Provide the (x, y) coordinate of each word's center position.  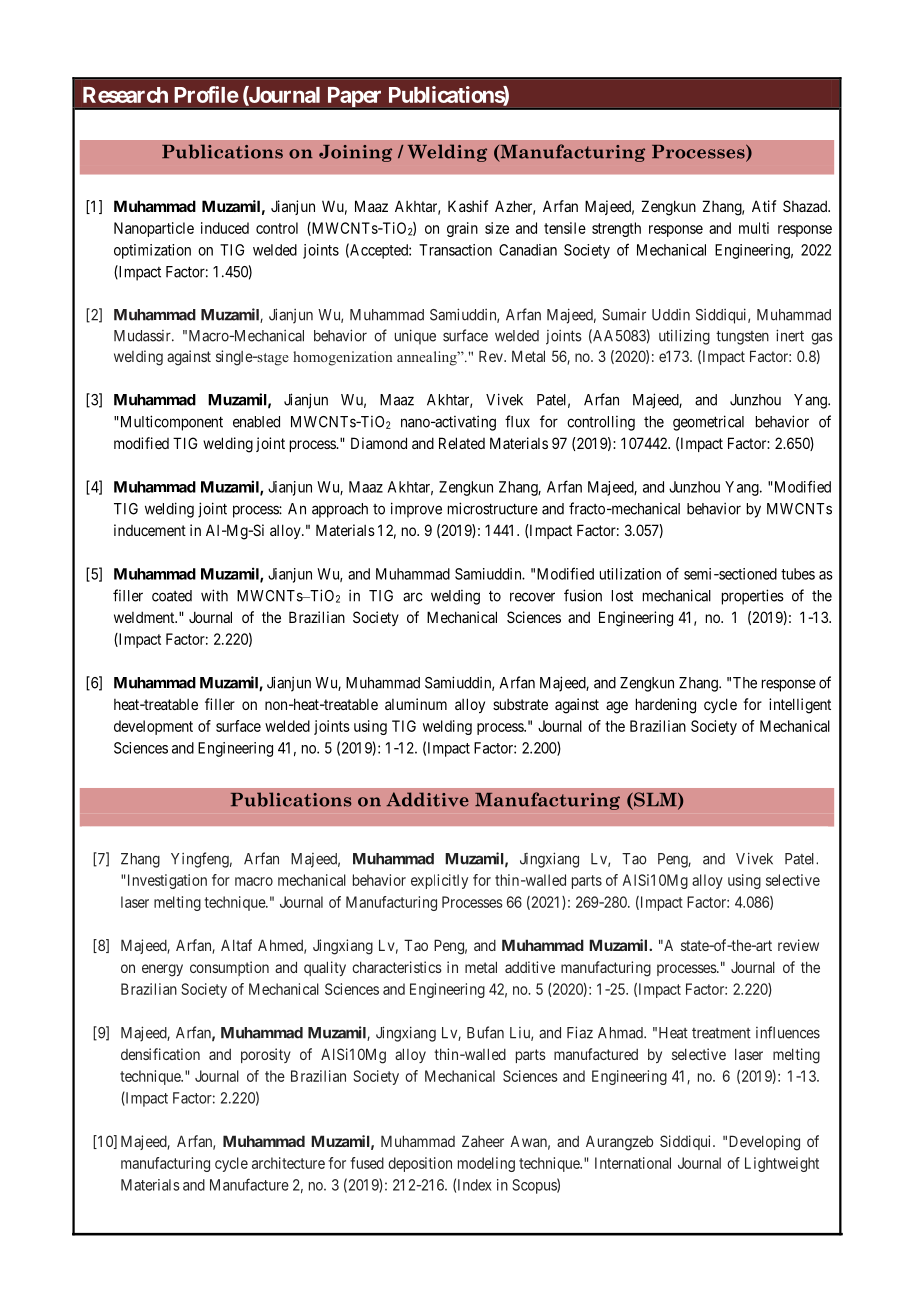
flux (517, 421)
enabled (256, 422)
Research (125, 95)
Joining (355, 153)
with (214, 595)
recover (532, 597)
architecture (288, 1163)
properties (753, 597)
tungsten (742, 338)
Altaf (236, 945)
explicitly (439, 881)
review (798, 945)
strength (616, 229)
